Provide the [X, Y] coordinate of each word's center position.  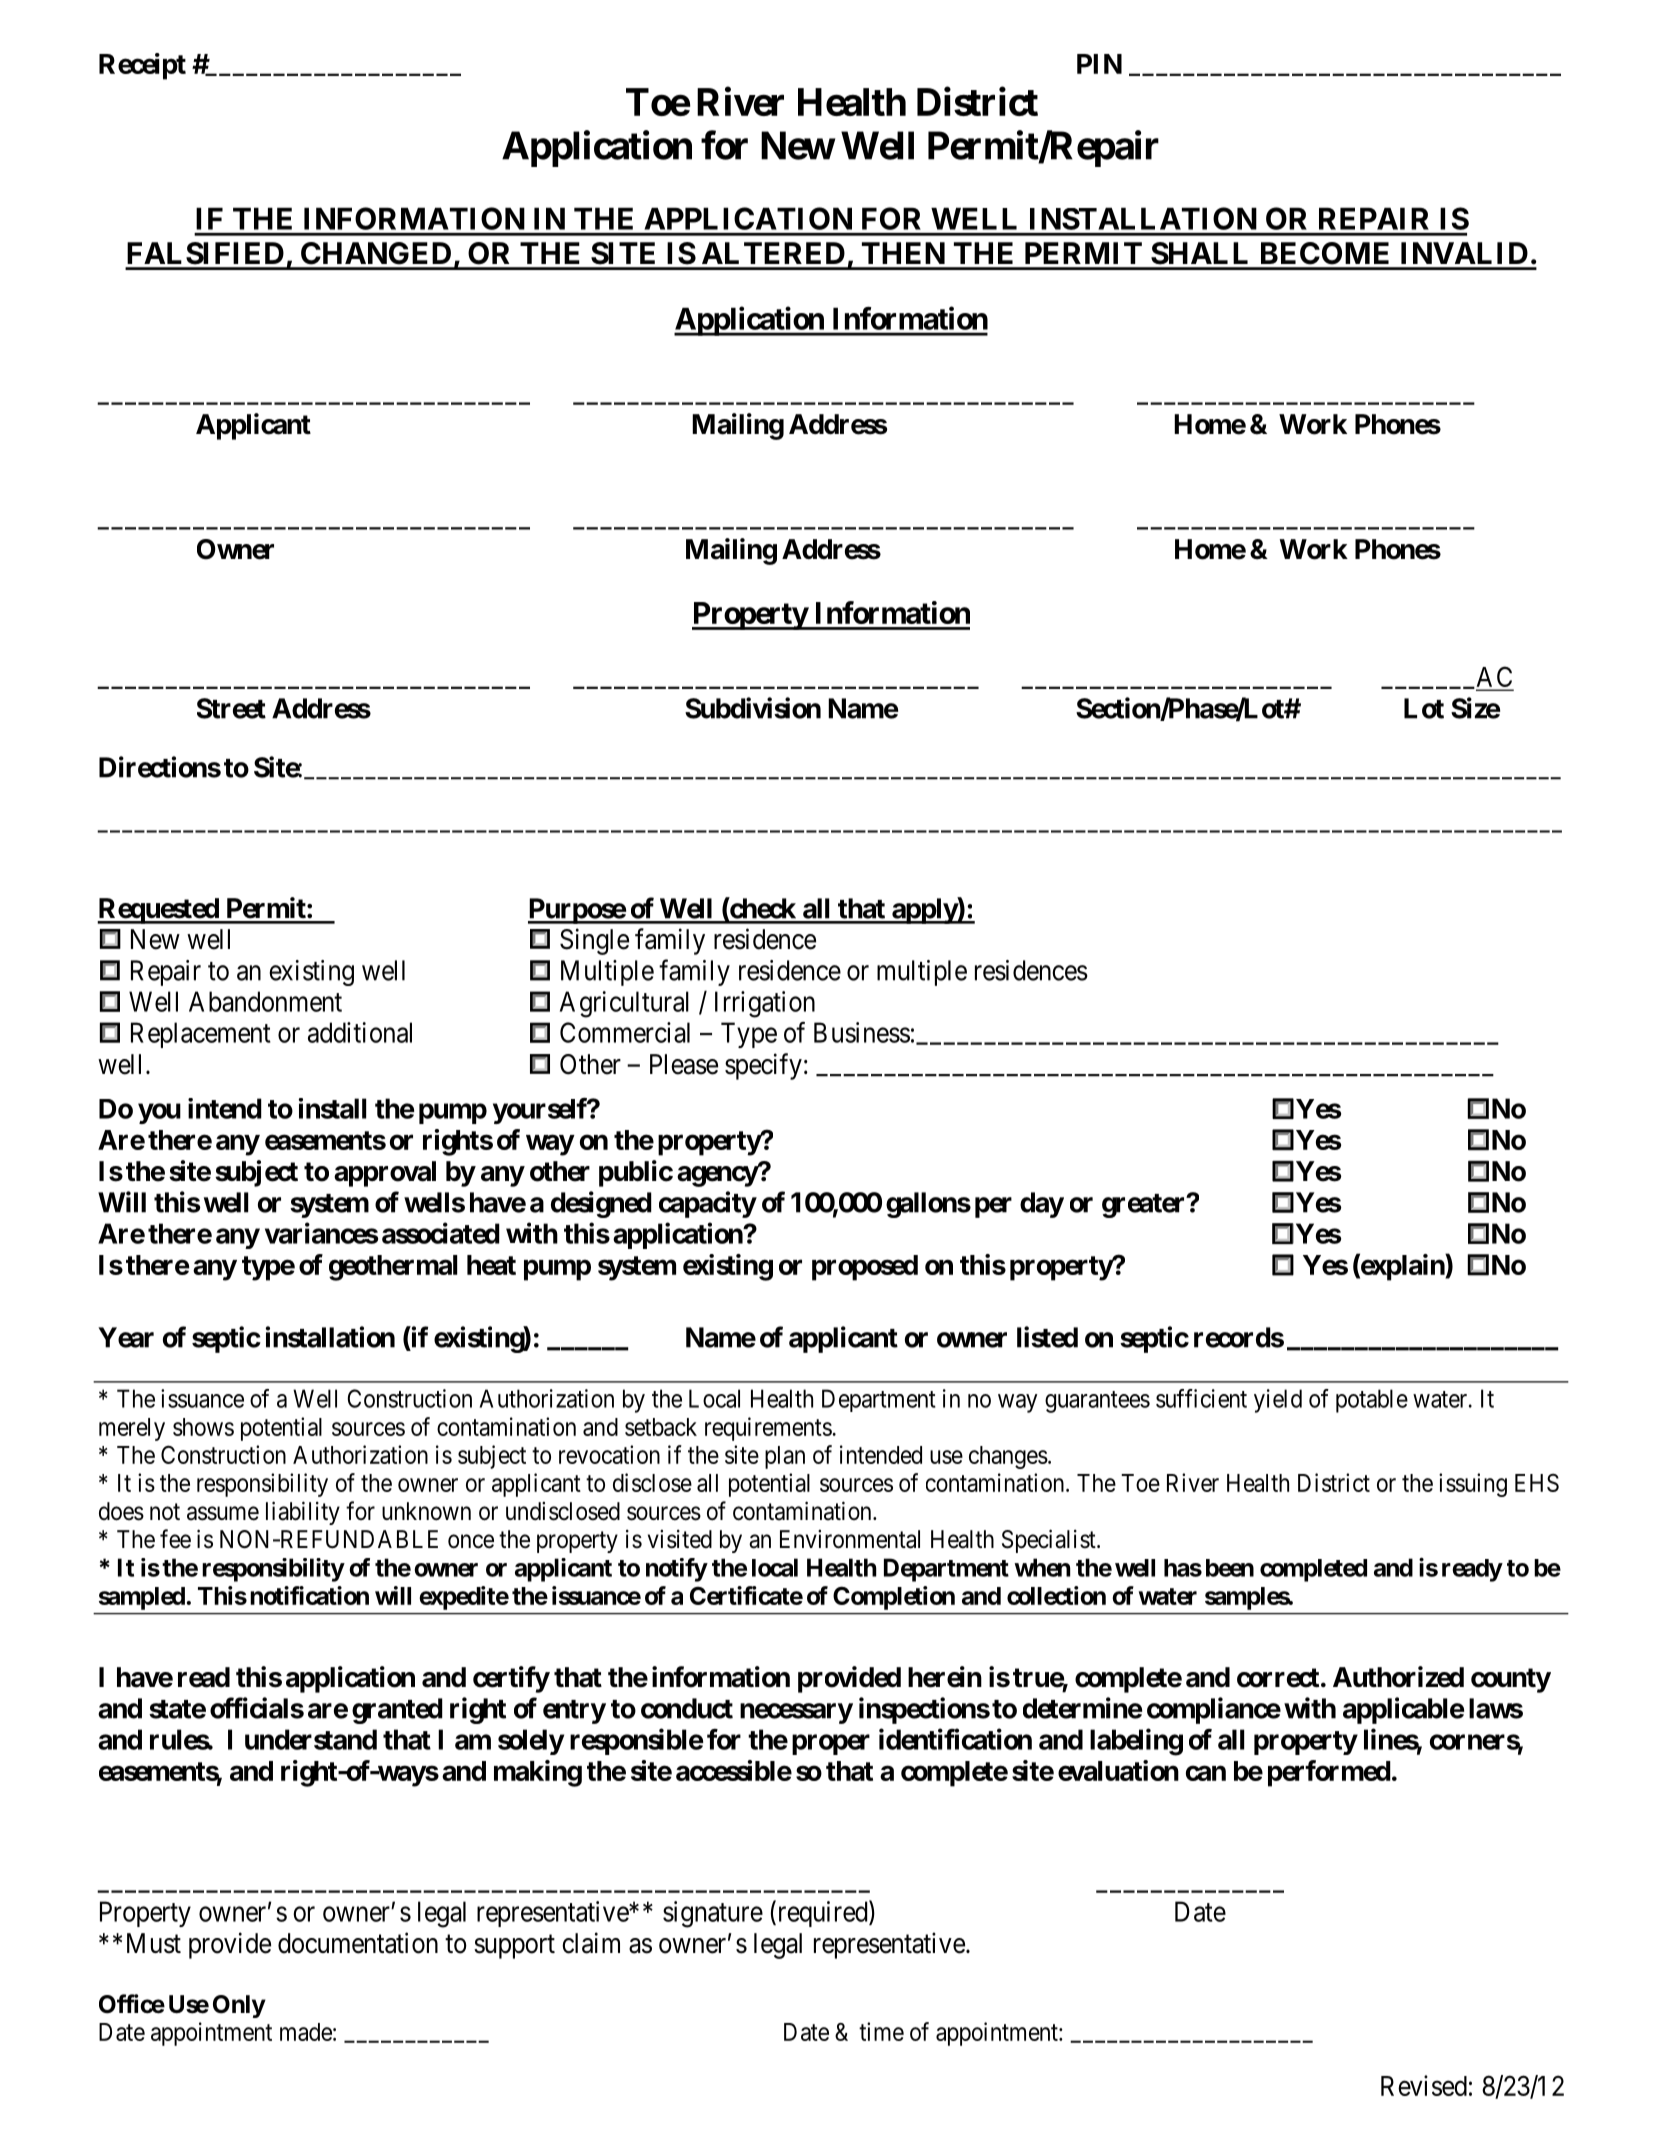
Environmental [850, 1539]
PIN [1099, 64]
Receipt [142, 66]
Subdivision [753, 708]
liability [303, 1513]
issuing [1473, 1485]
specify [763, 1066]
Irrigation [765, 1004]
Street [231, 708]
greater [1145, 1206]
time [881, 2031]
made [306, 2032]
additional [360, 1032]
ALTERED [773, 253]
